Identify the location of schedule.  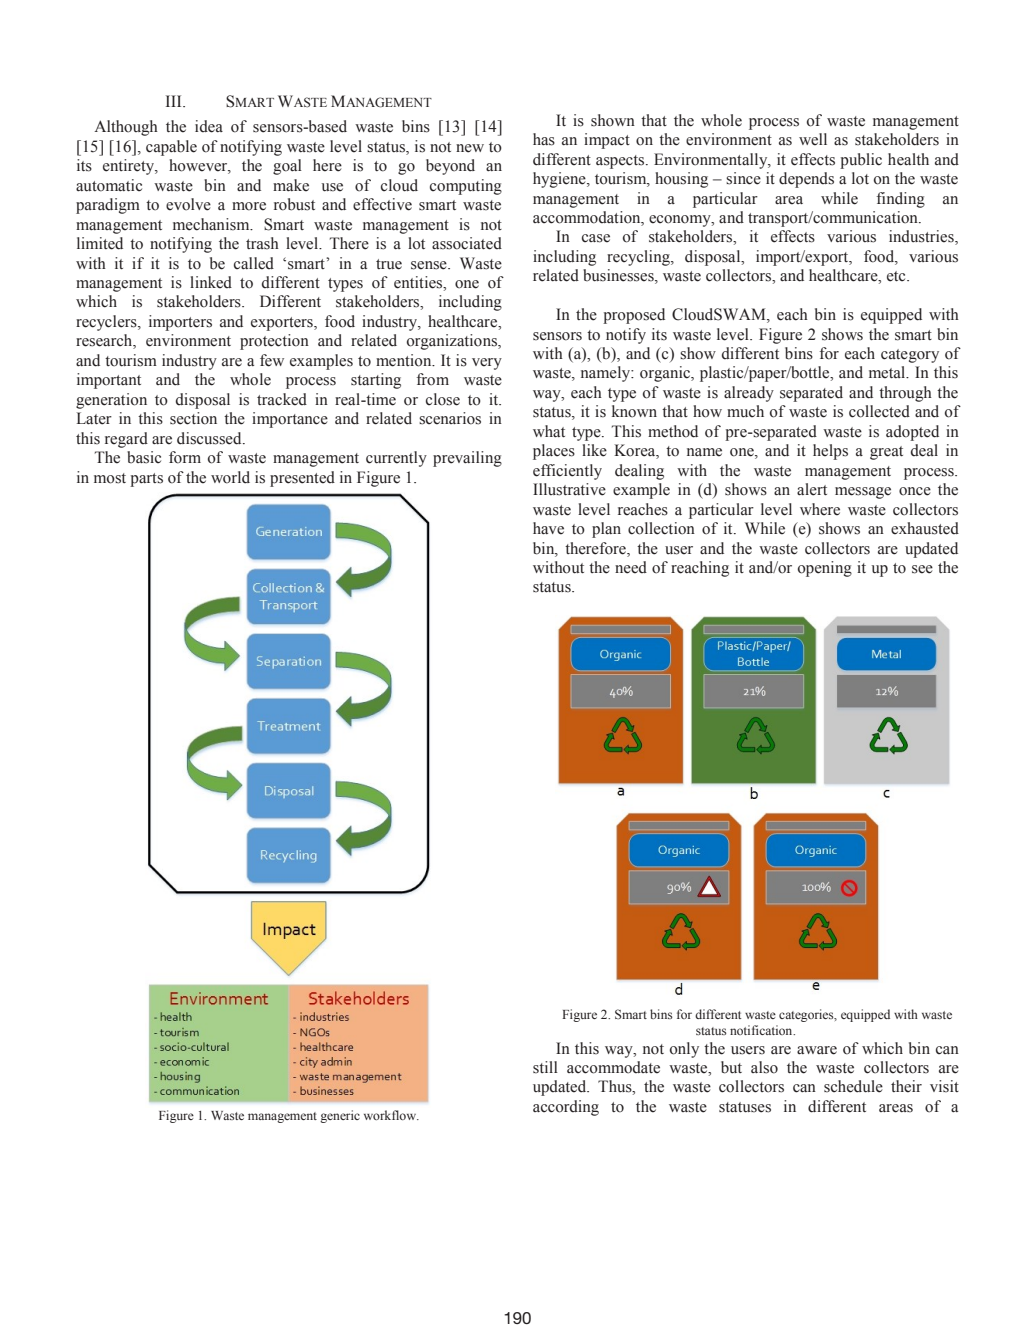
(853, 1086).
